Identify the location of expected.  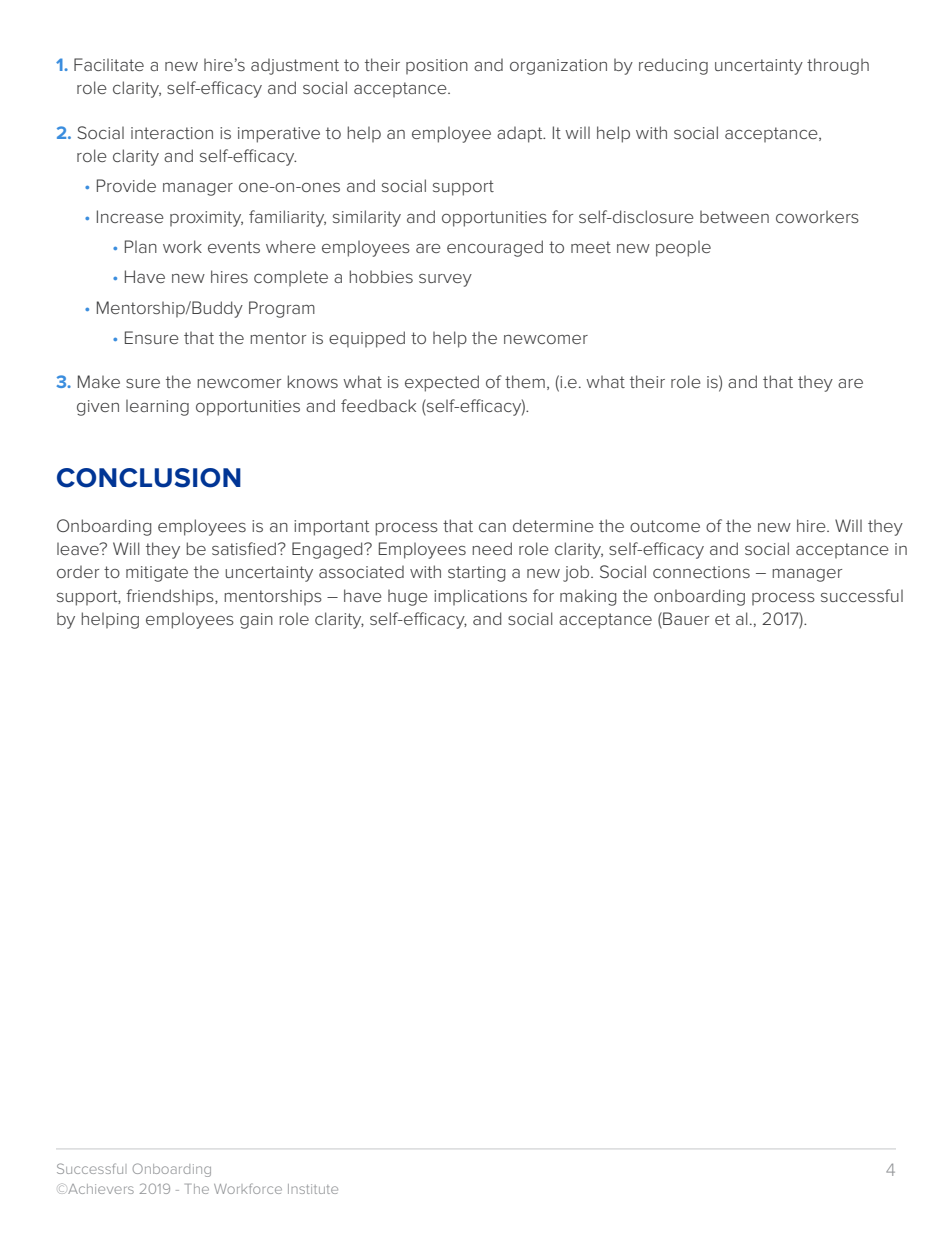
(442, 383).
